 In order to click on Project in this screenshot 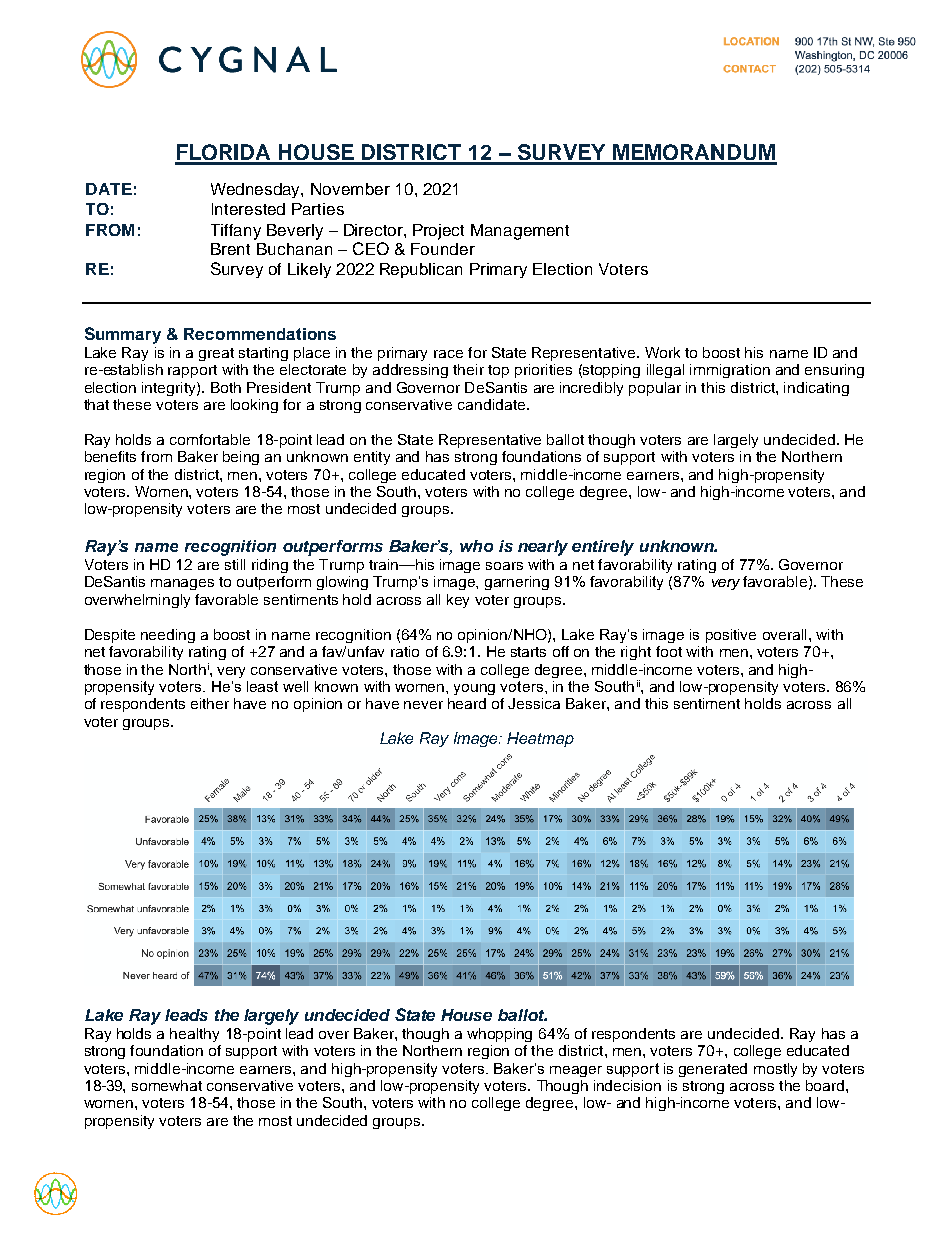, I will do `click(438, 232)`.
